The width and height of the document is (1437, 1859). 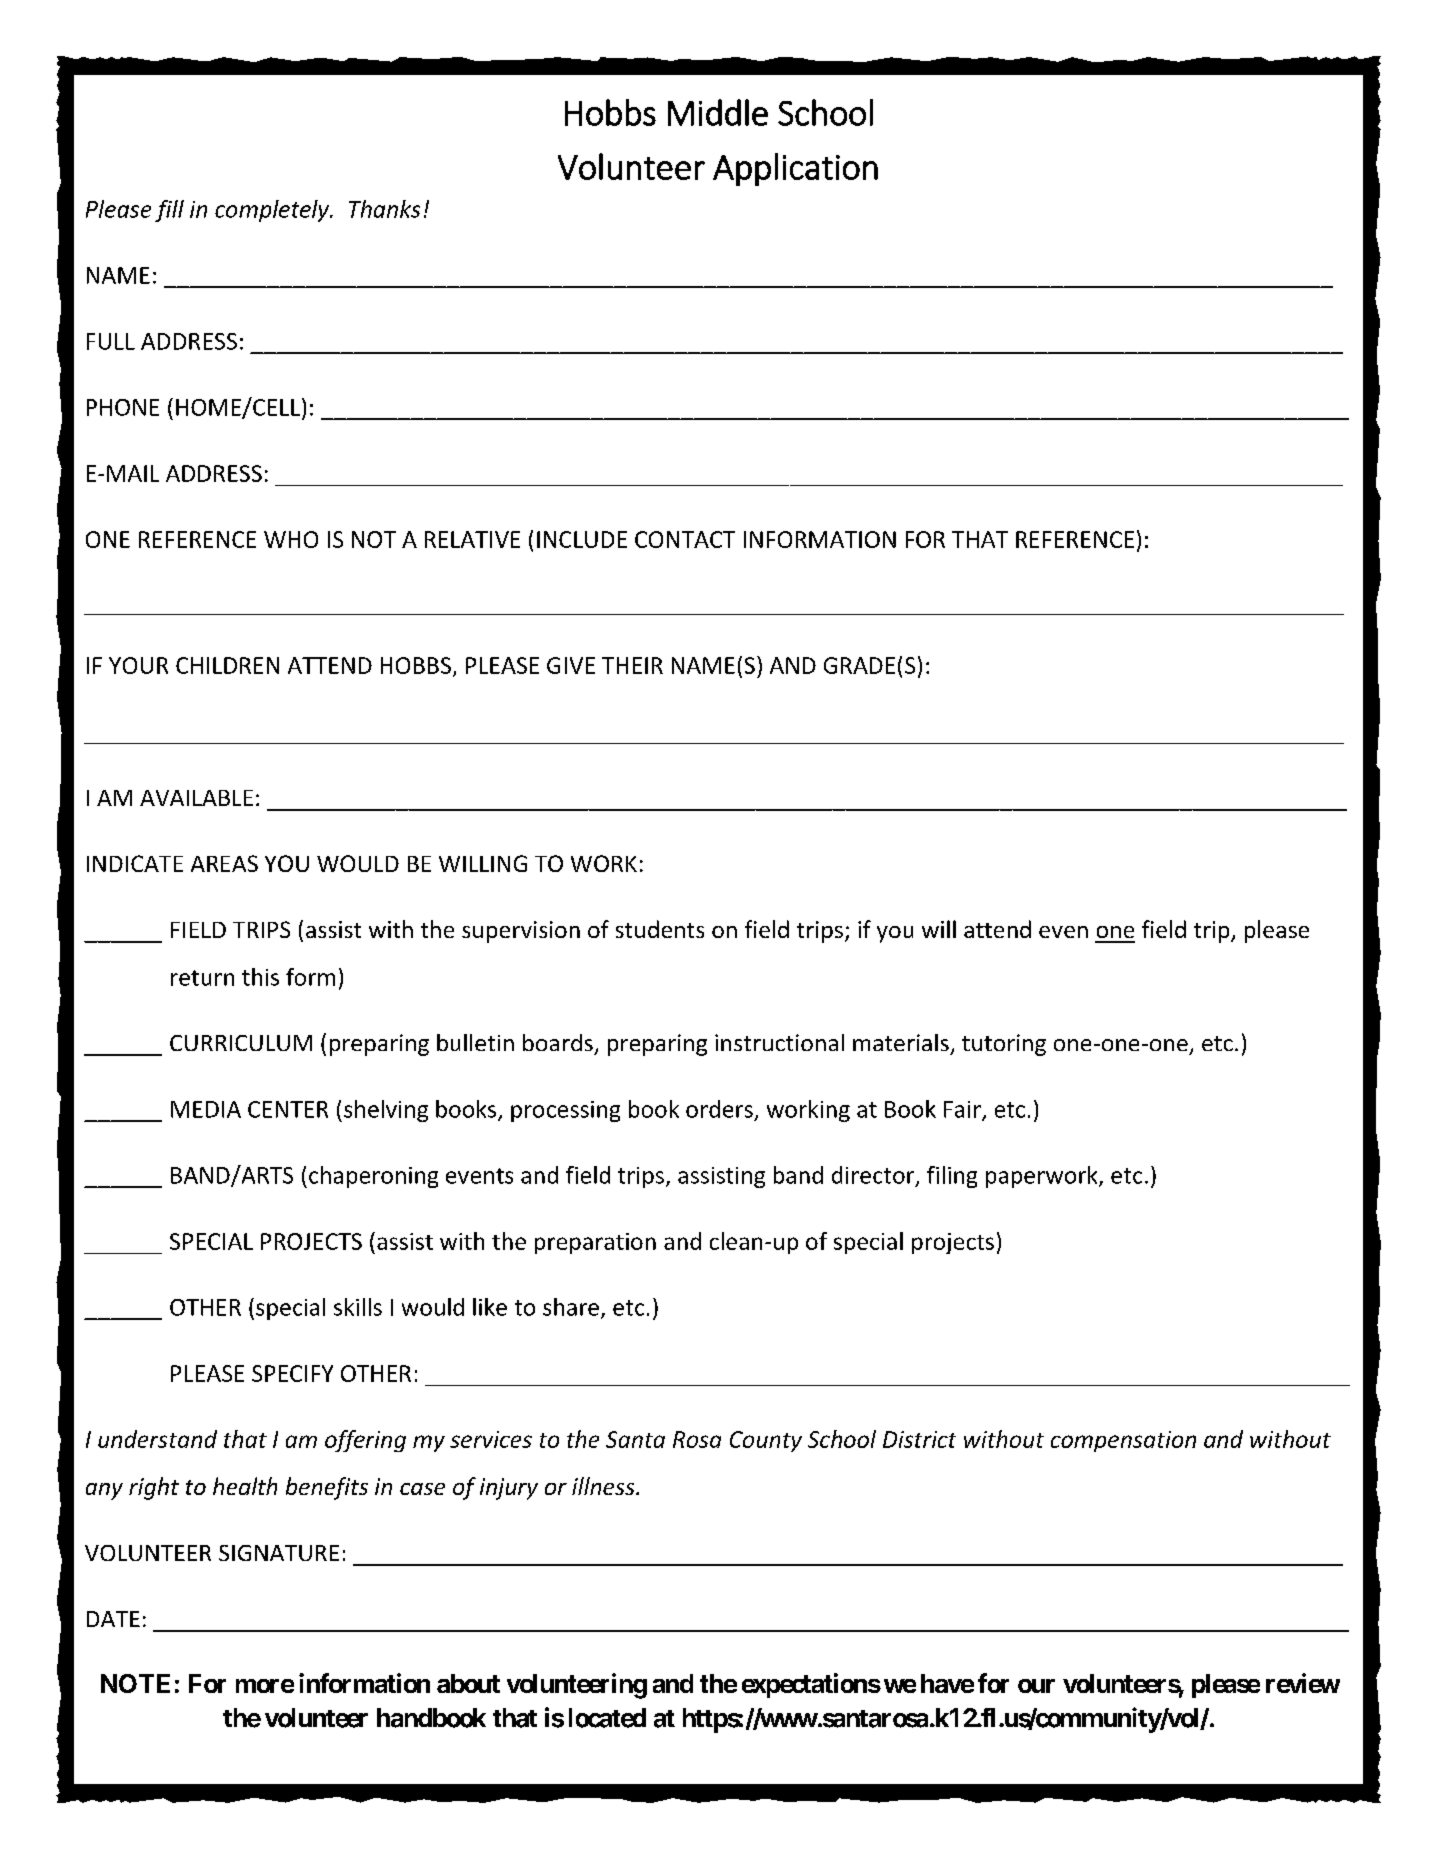 What do you see at coordinates (718, 112) in the document?
I see `Middle` at bounding box center [718, 112].
